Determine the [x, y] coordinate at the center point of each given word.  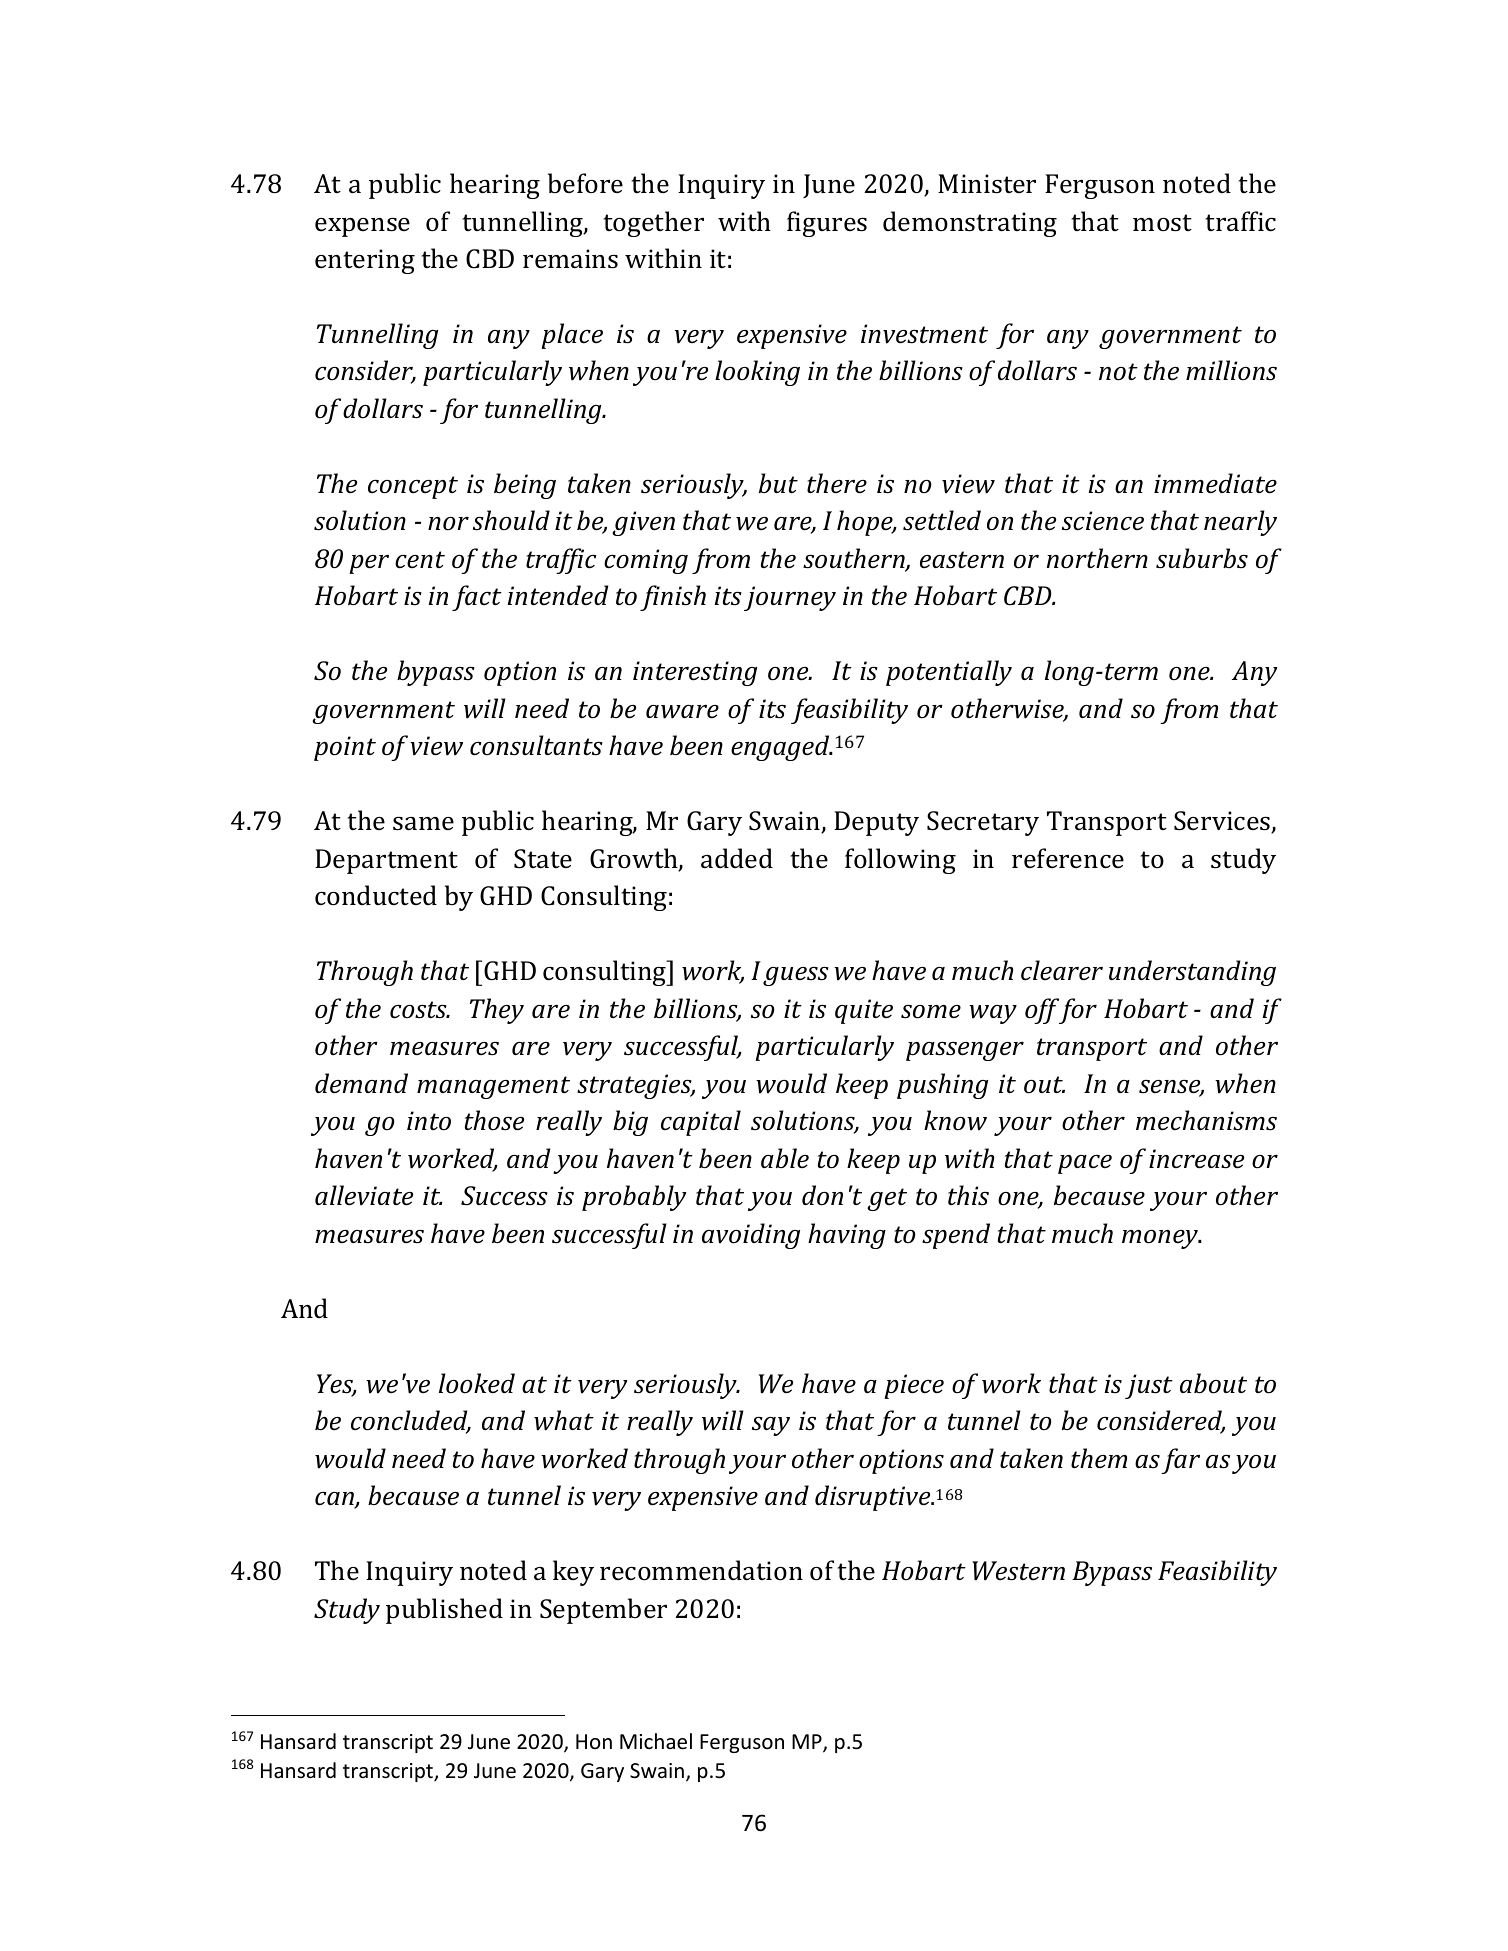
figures [827, 224]
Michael [656, 1741]
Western [1018, 1571]
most [1162, 223]
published [444, 1611]
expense [362, 227]
